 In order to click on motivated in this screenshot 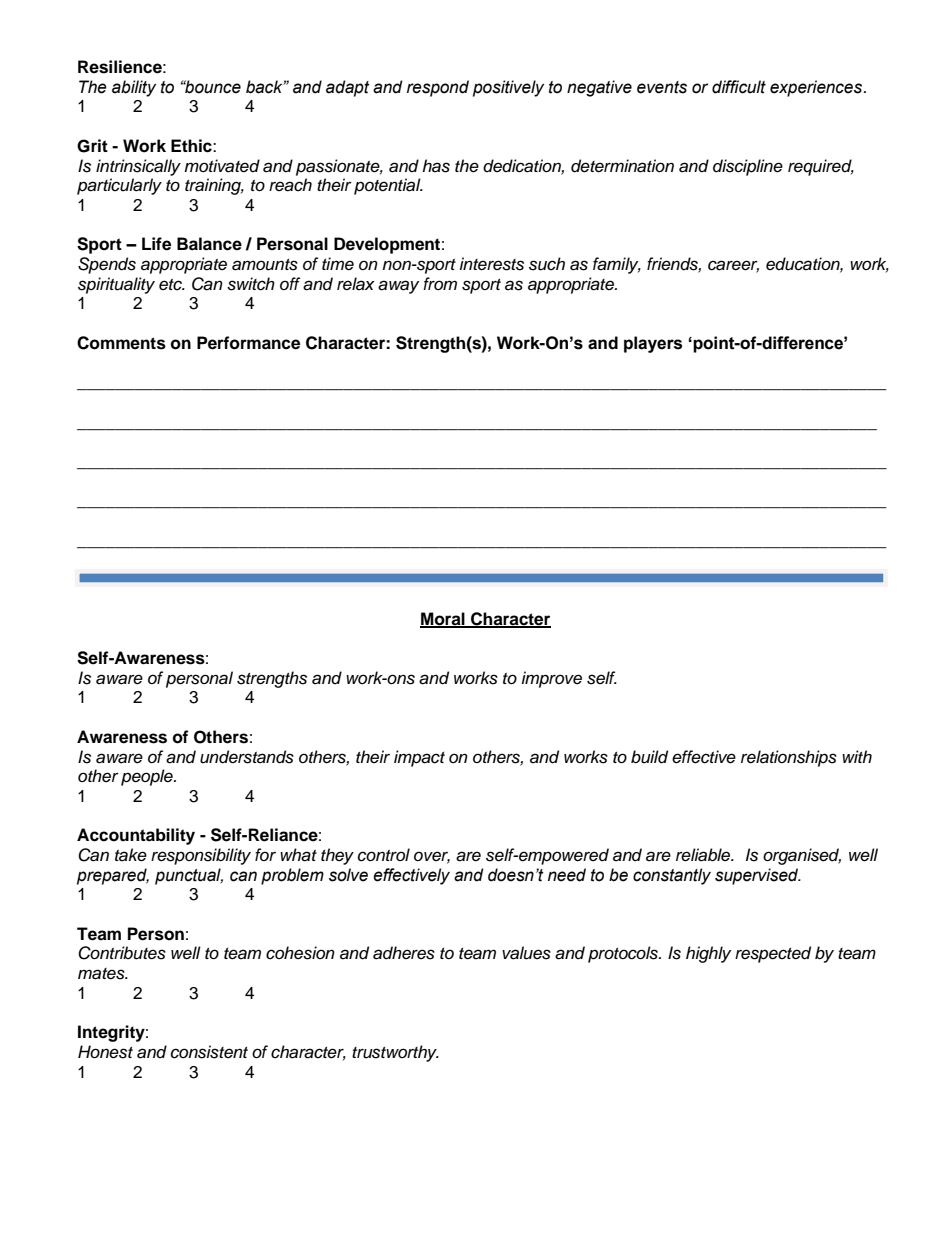, I will do `click(222, 166)`.
